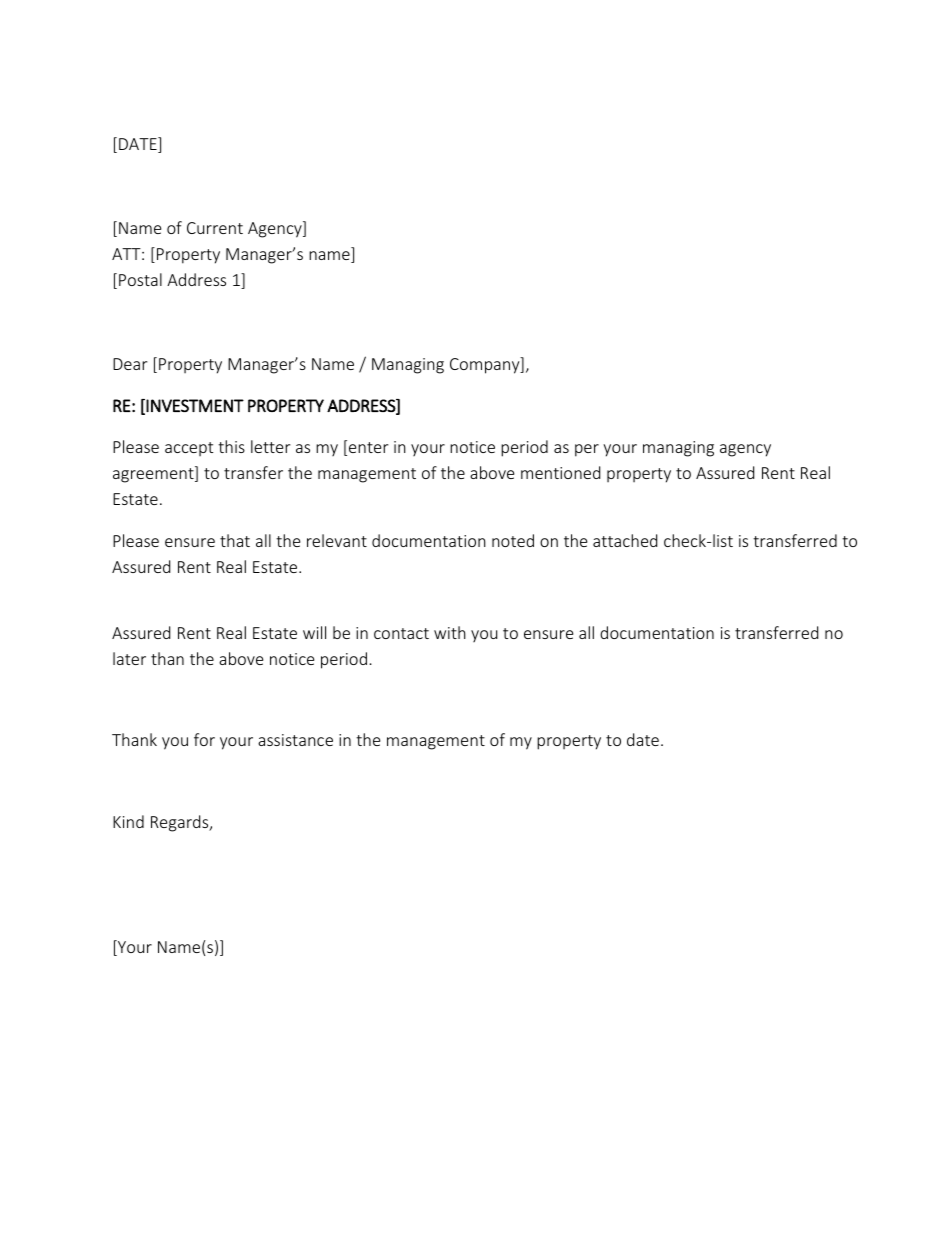 This screenshot has height=1233, width=952. Describe the element at coordinates (129, 658) in the screenshot. I see `later` at that location.
